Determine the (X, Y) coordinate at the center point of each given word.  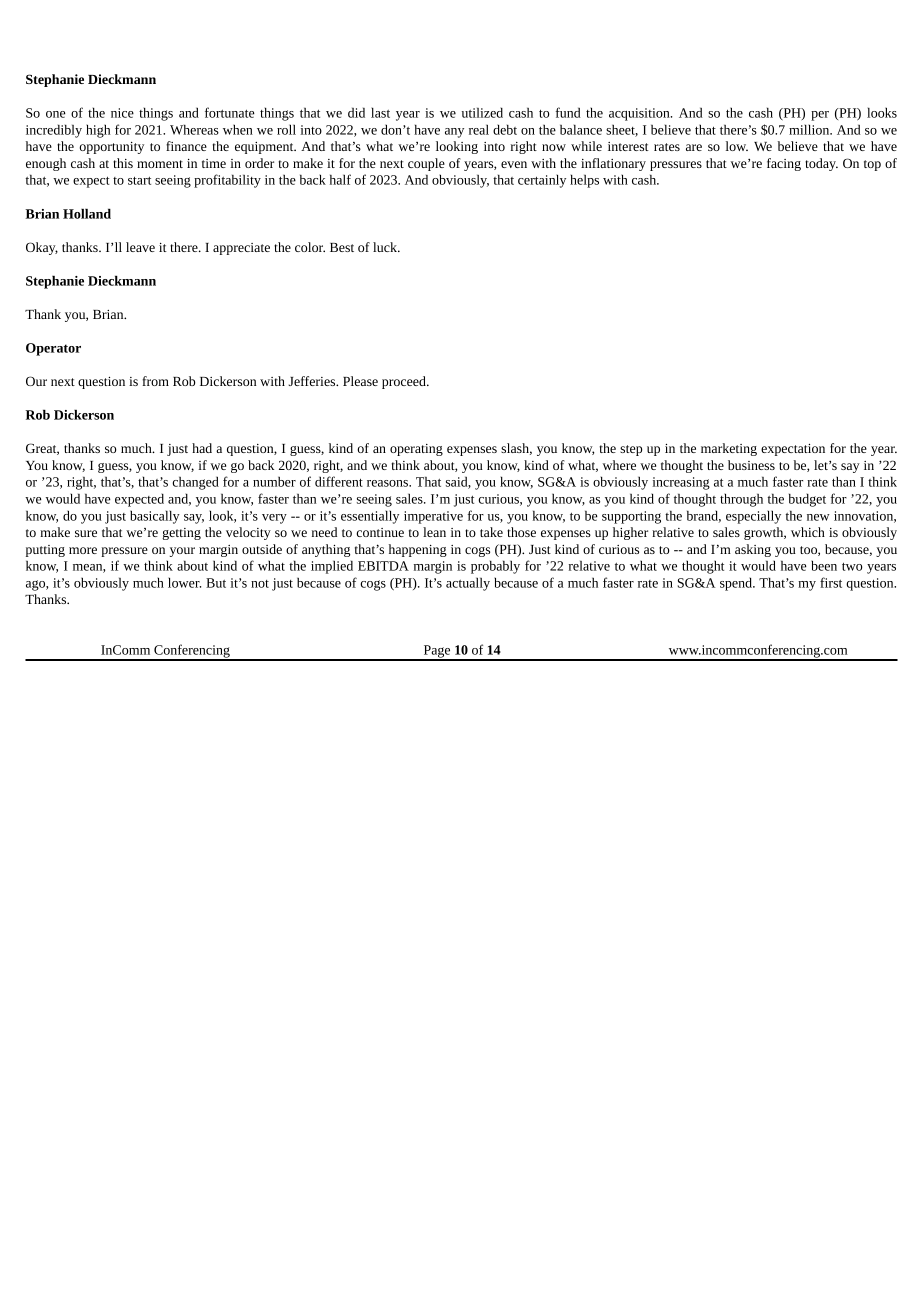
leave (140, 247)
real (479, 129)
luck (386, 247)
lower (184, 582)
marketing (729, 449)
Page (437, 652)
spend (737, 584)
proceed (405, 382)
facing (784, 164)
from (155, 381)
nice (122, 113)
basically (155, 517)
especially (753, 517)
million (810, 129)
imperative (433, 517)
